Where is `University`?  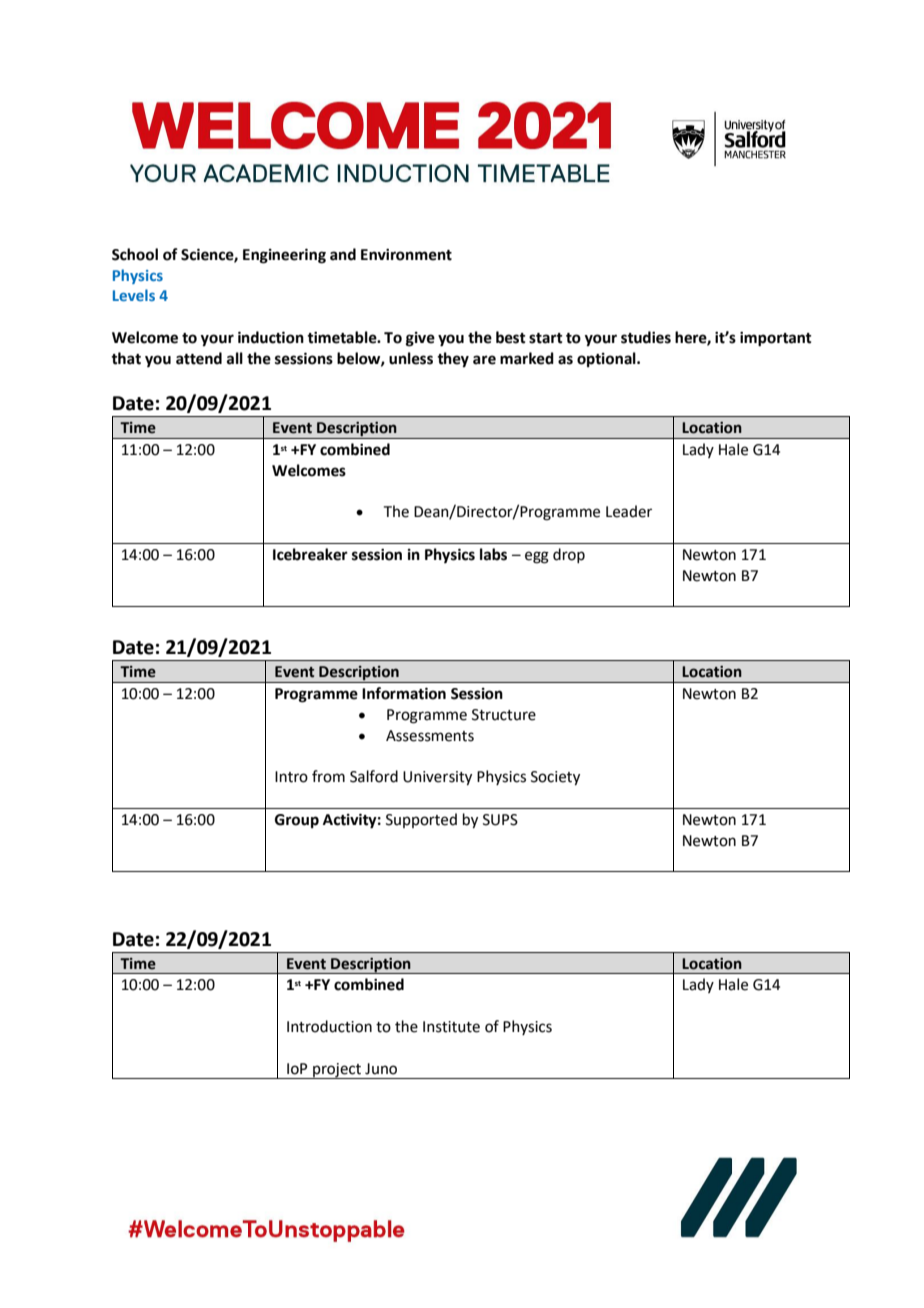 University is located at coordinates (437, 778).
